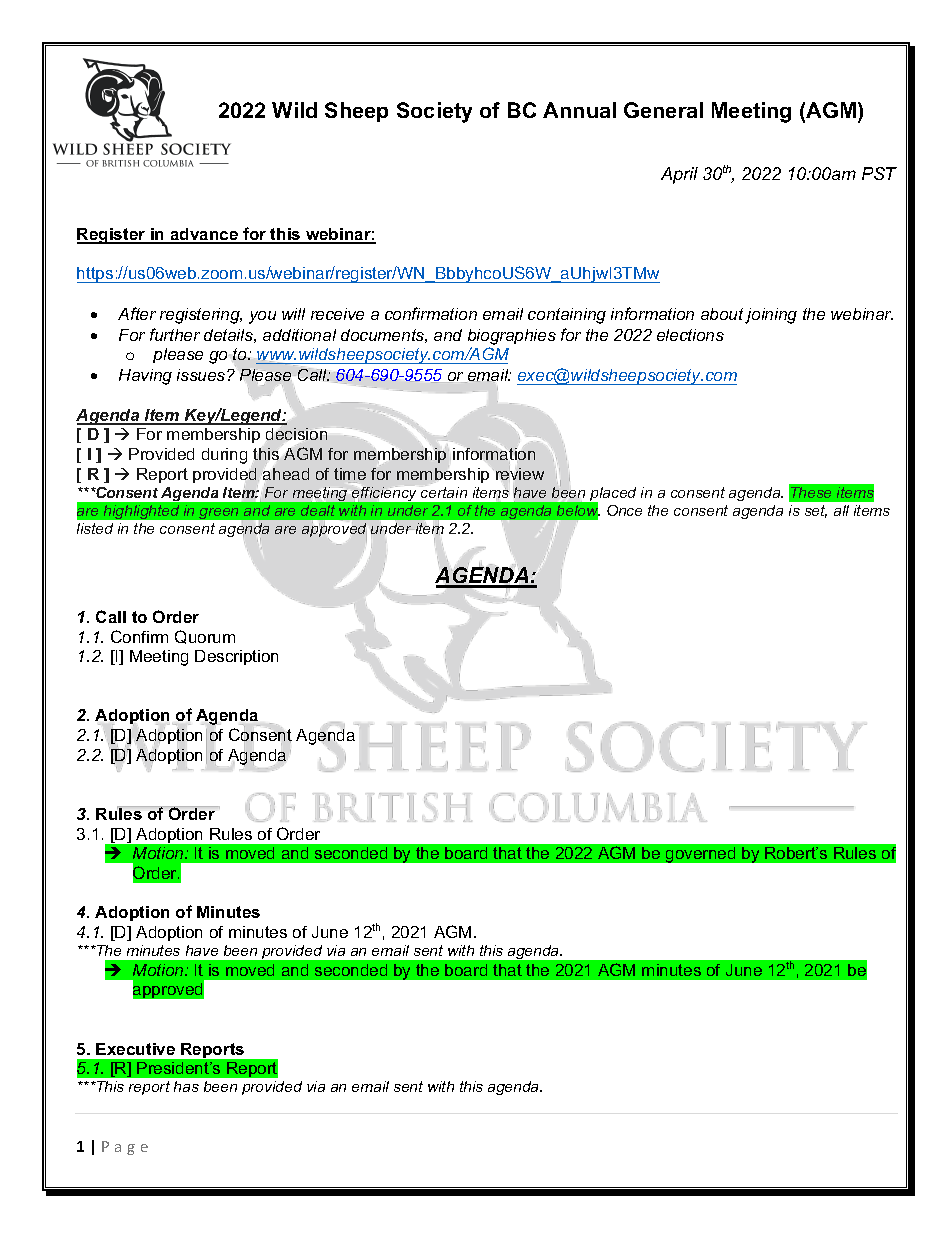 Image resolution: width=952 pixels, height=1233 pixels. What do you see at coordinates (186, 1086) in the document?
I see `has` at bounding box center [186, 1086].
